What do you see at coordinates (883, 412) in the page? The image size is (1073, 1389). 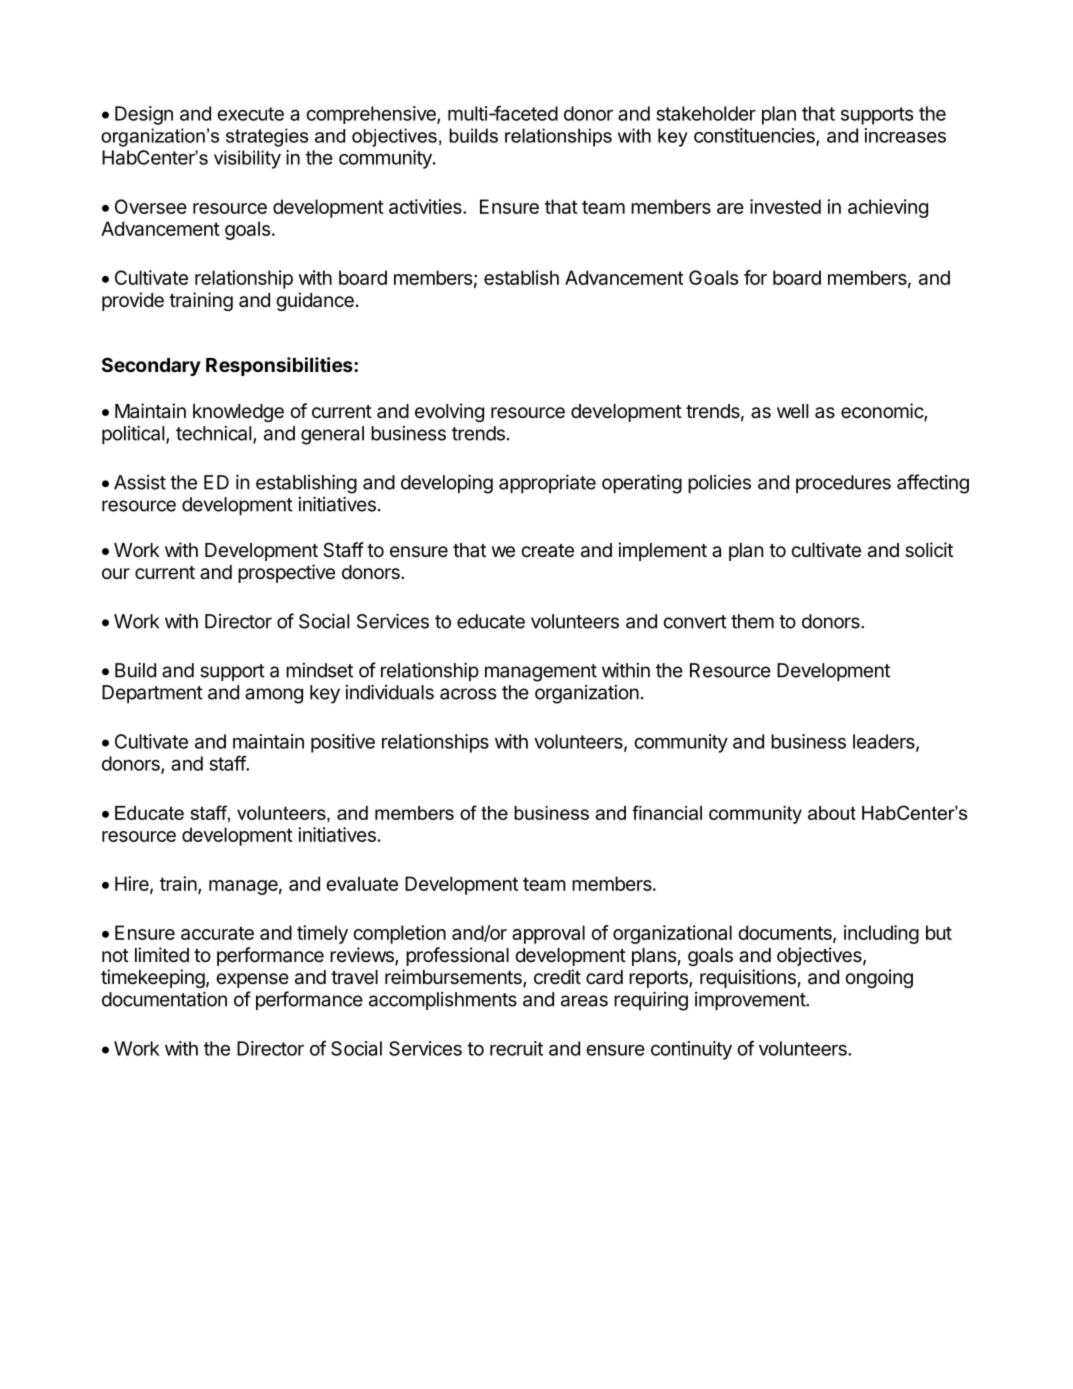 I see `economic` at bounding box center [883, 412].
